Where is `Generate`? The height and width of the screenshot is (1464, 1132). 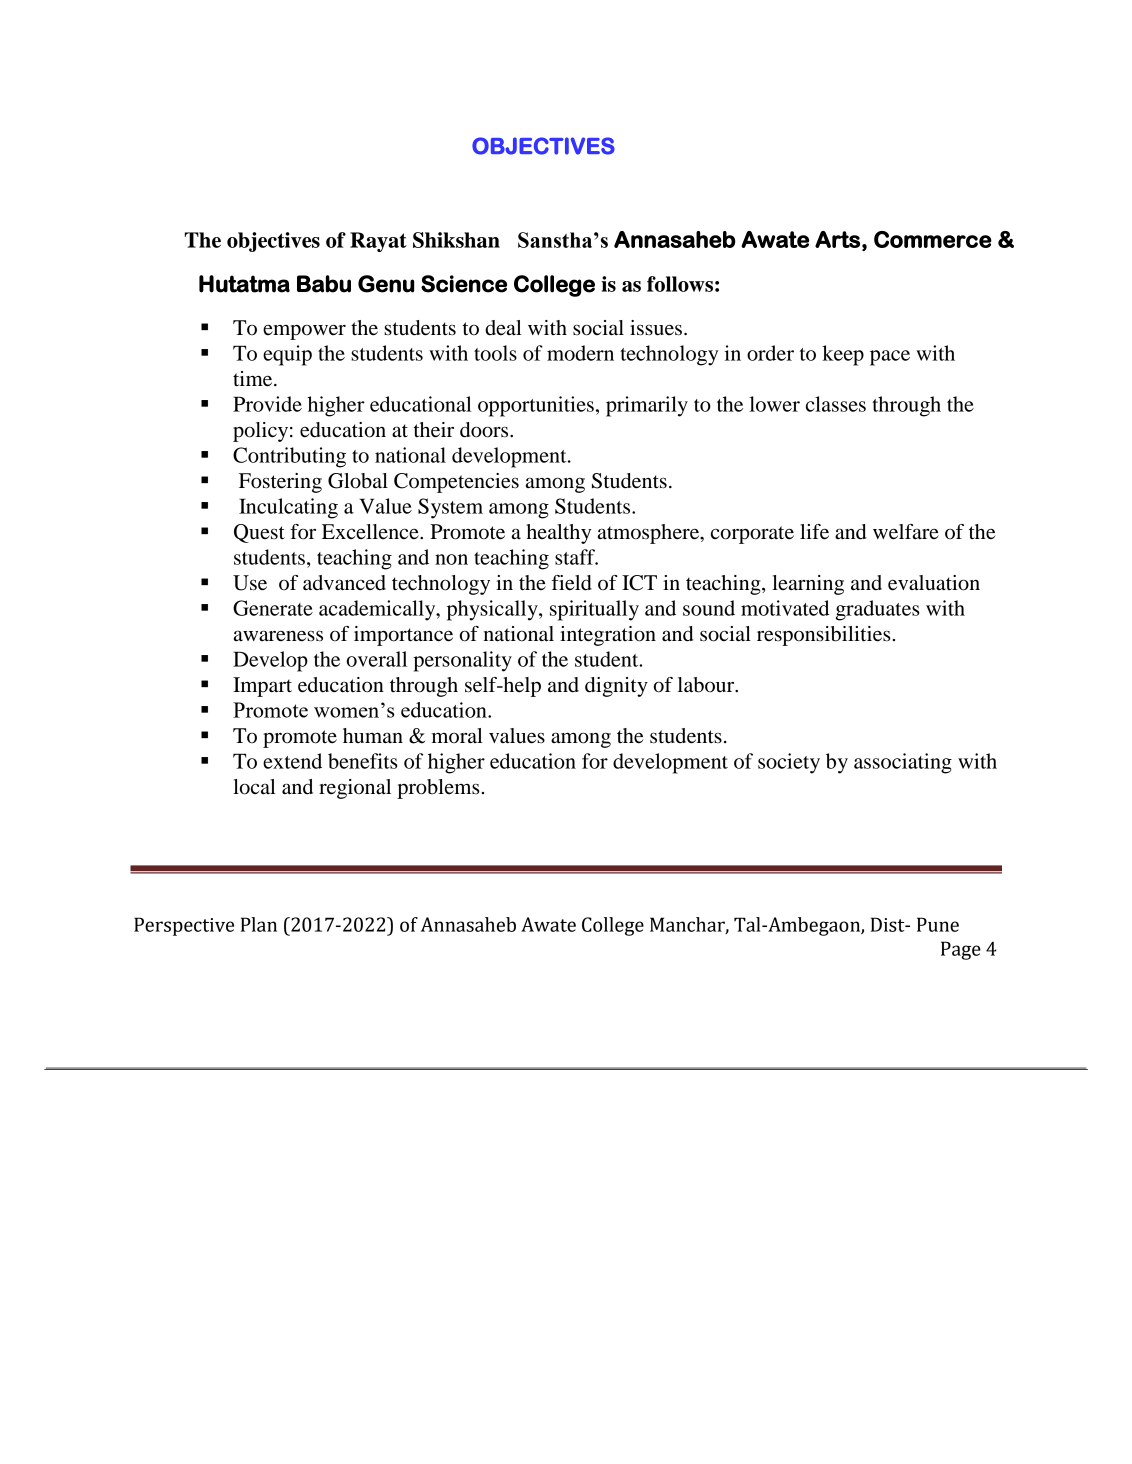
Generate is located at coordinates (273, 608).
